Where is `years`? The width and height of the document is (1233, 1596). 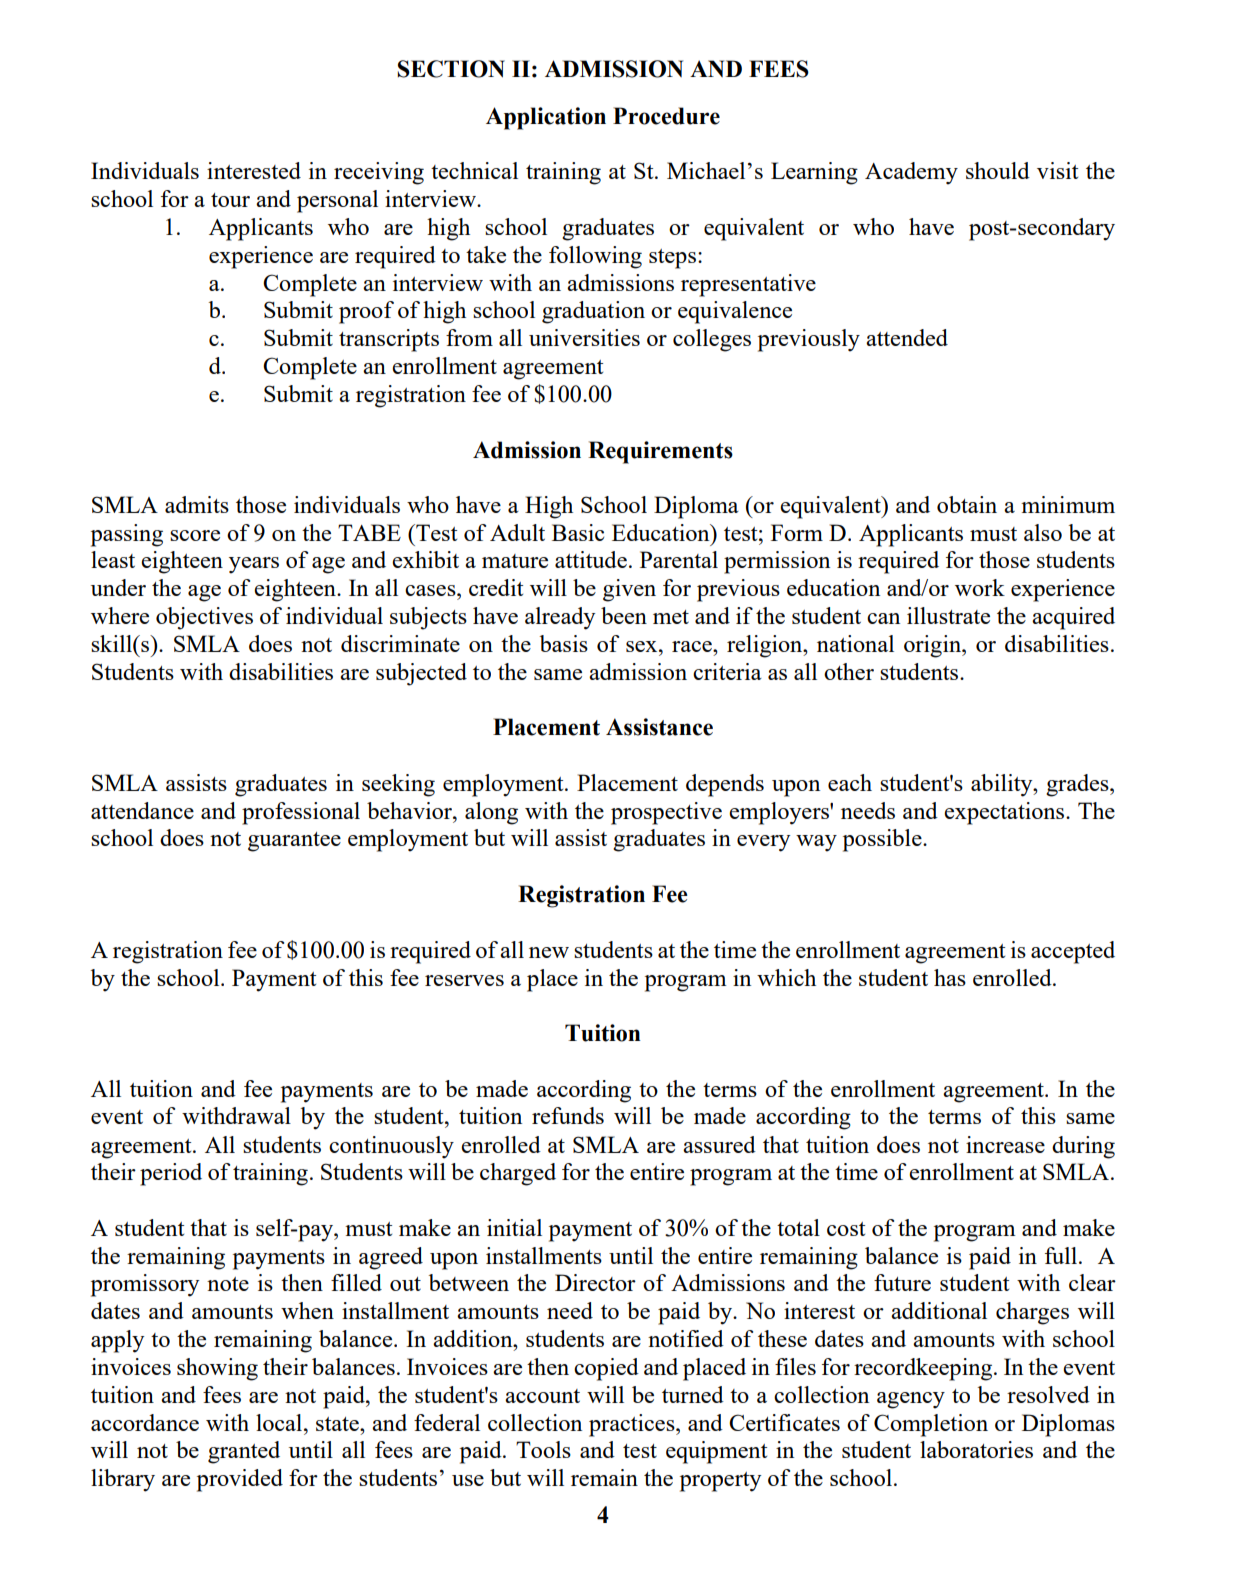 years is located at coordinates (254, 565).
